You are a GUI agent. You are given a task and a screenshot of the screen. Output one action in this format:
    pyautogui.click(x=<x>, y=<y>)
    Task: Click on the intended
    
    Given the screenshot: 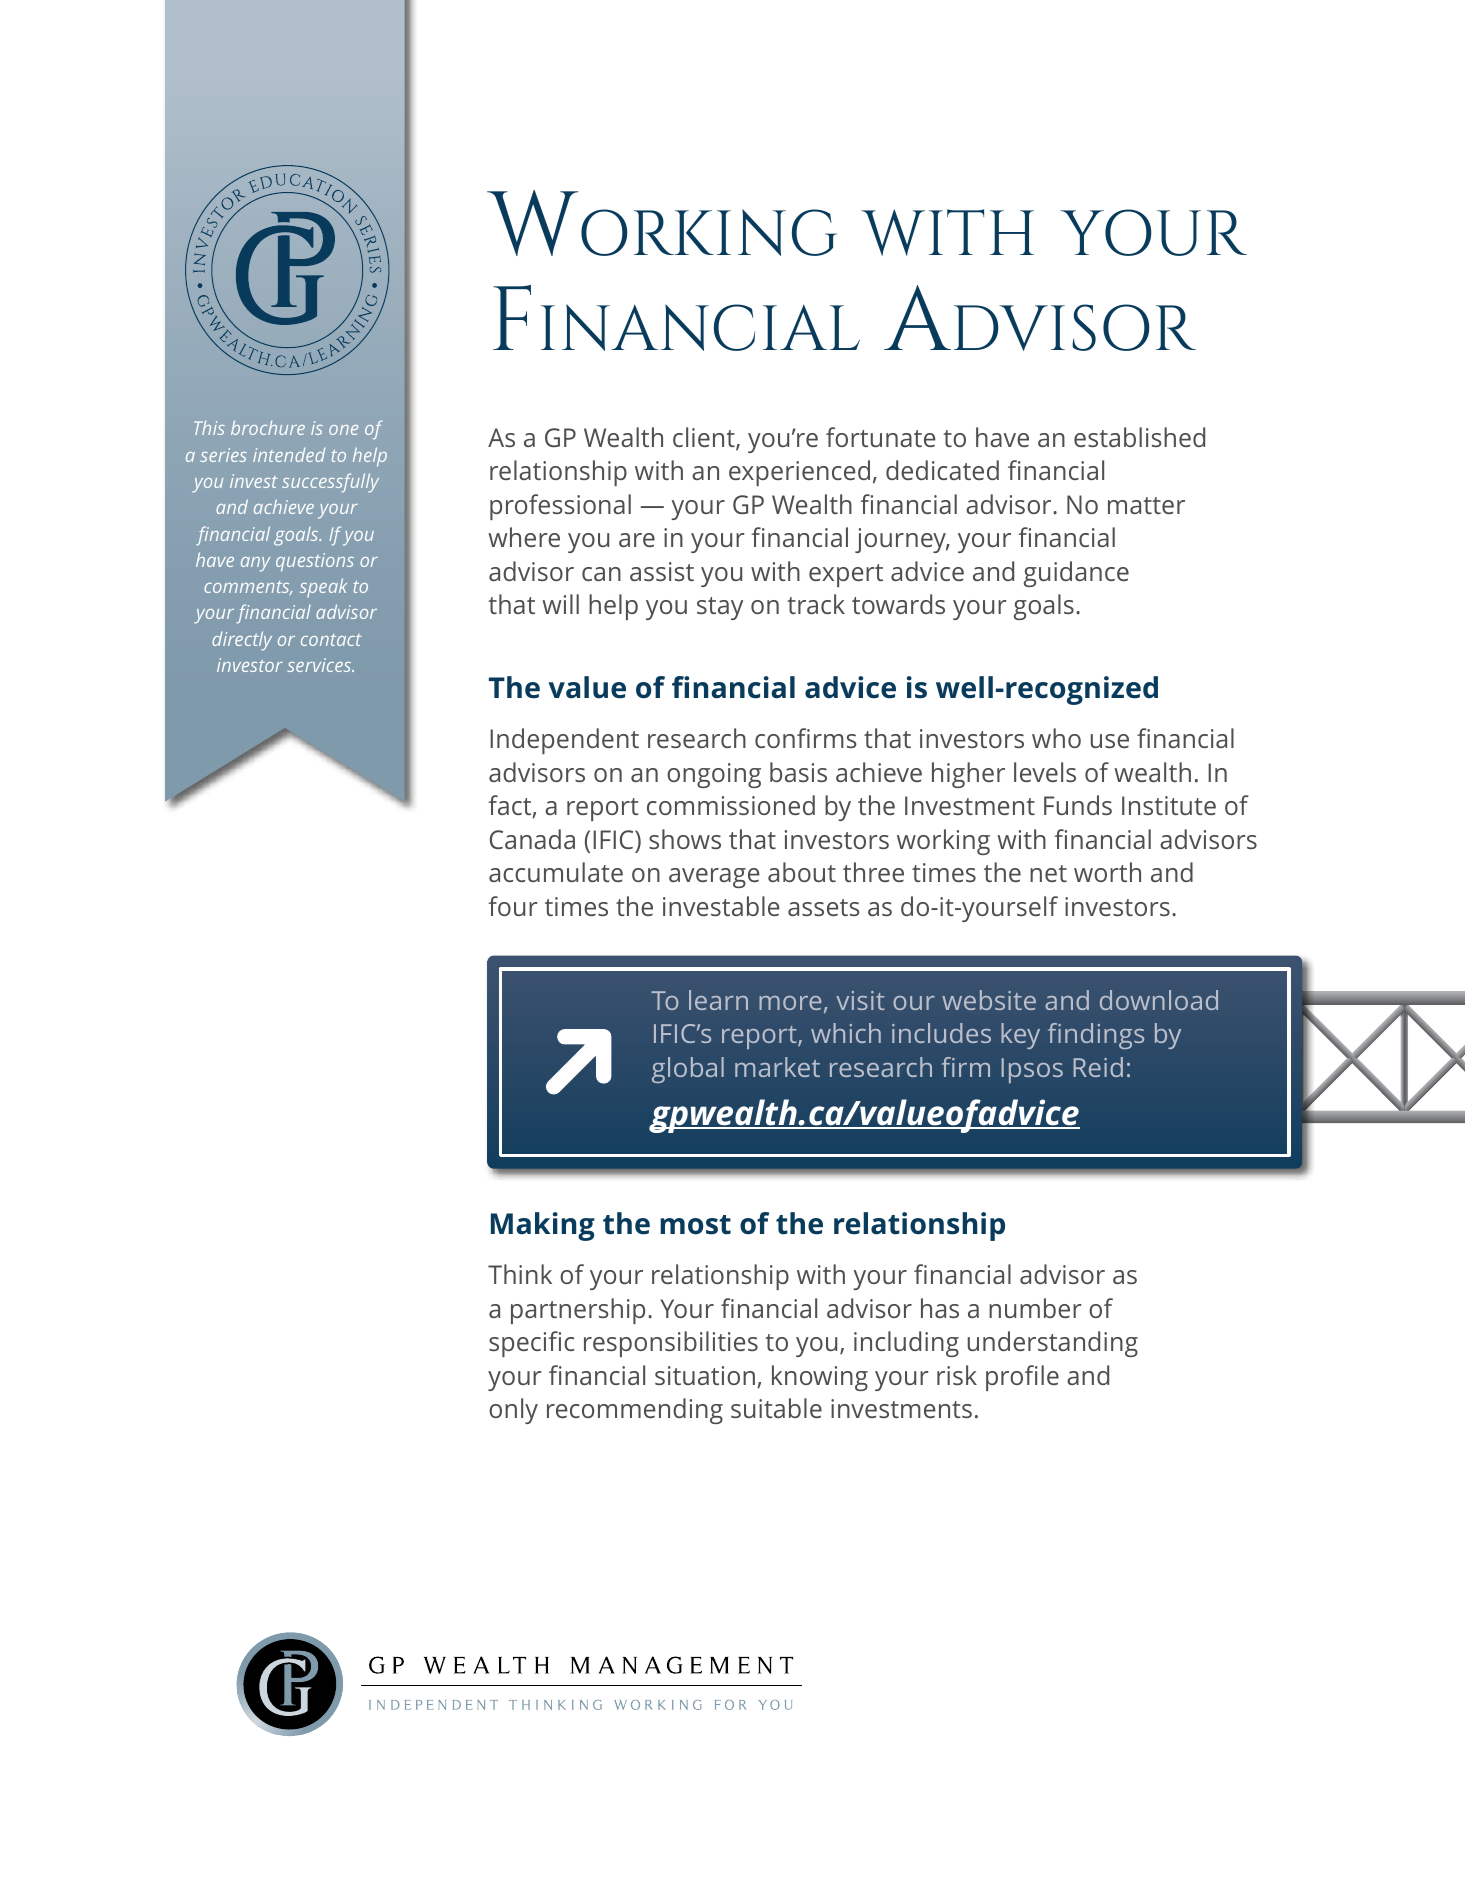 What is the action you would take?
    pyautogui.click(x=289, y=455)
